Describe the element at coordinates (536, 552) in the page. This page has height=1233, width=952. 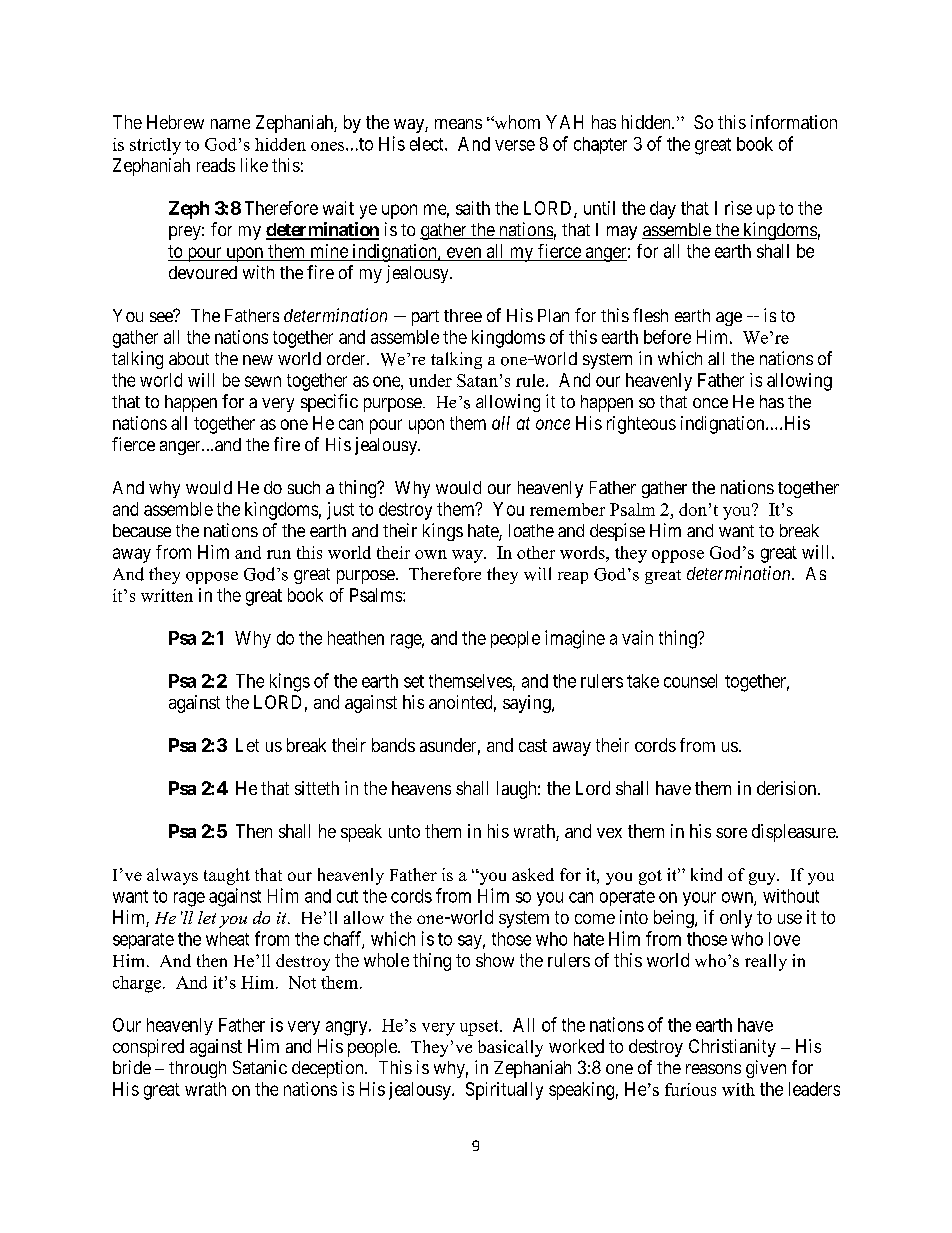
I see `other` at that location.
